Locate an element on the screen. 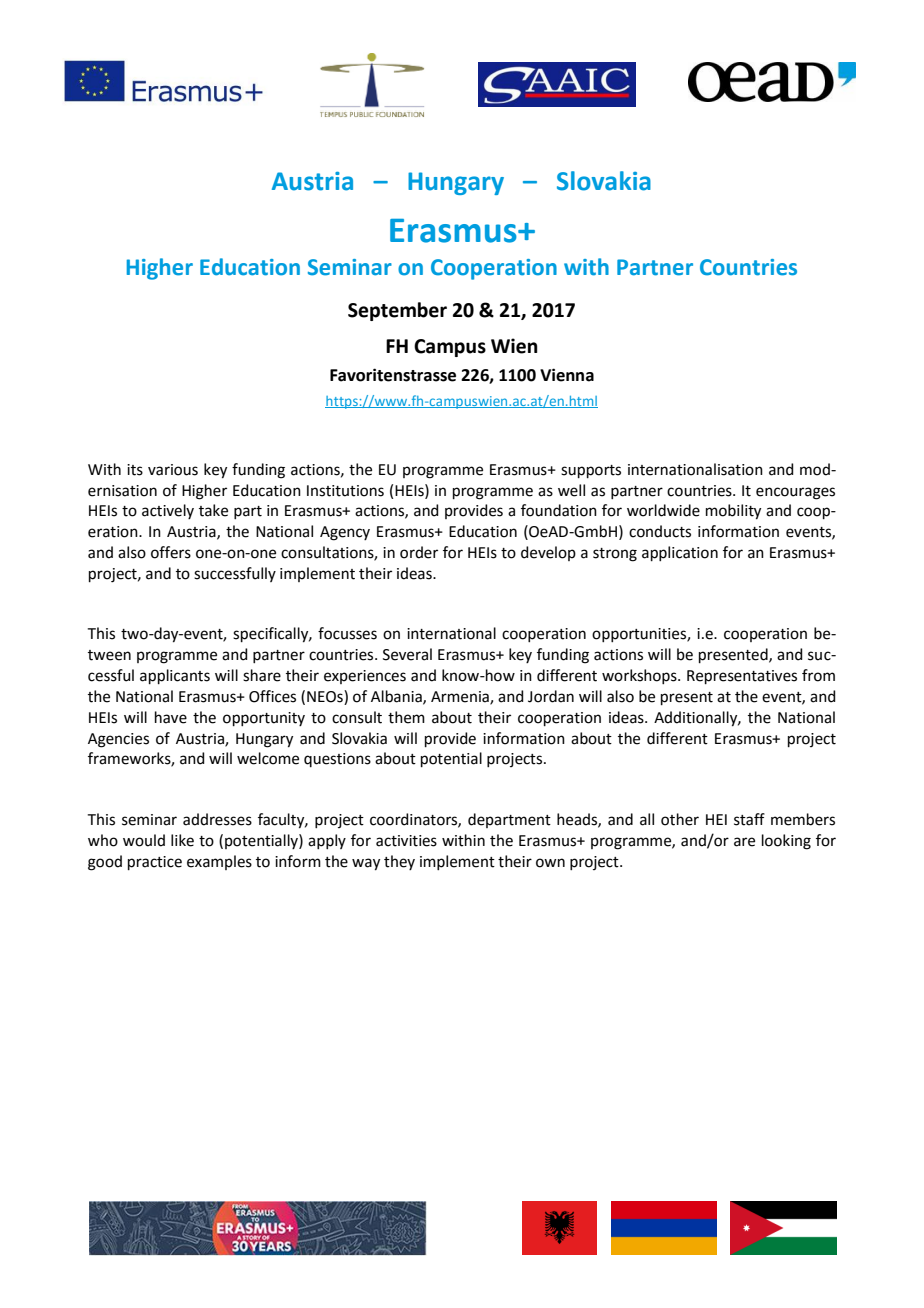 The image size is (924, 1308). supports is located at coordinates (591, 471).
